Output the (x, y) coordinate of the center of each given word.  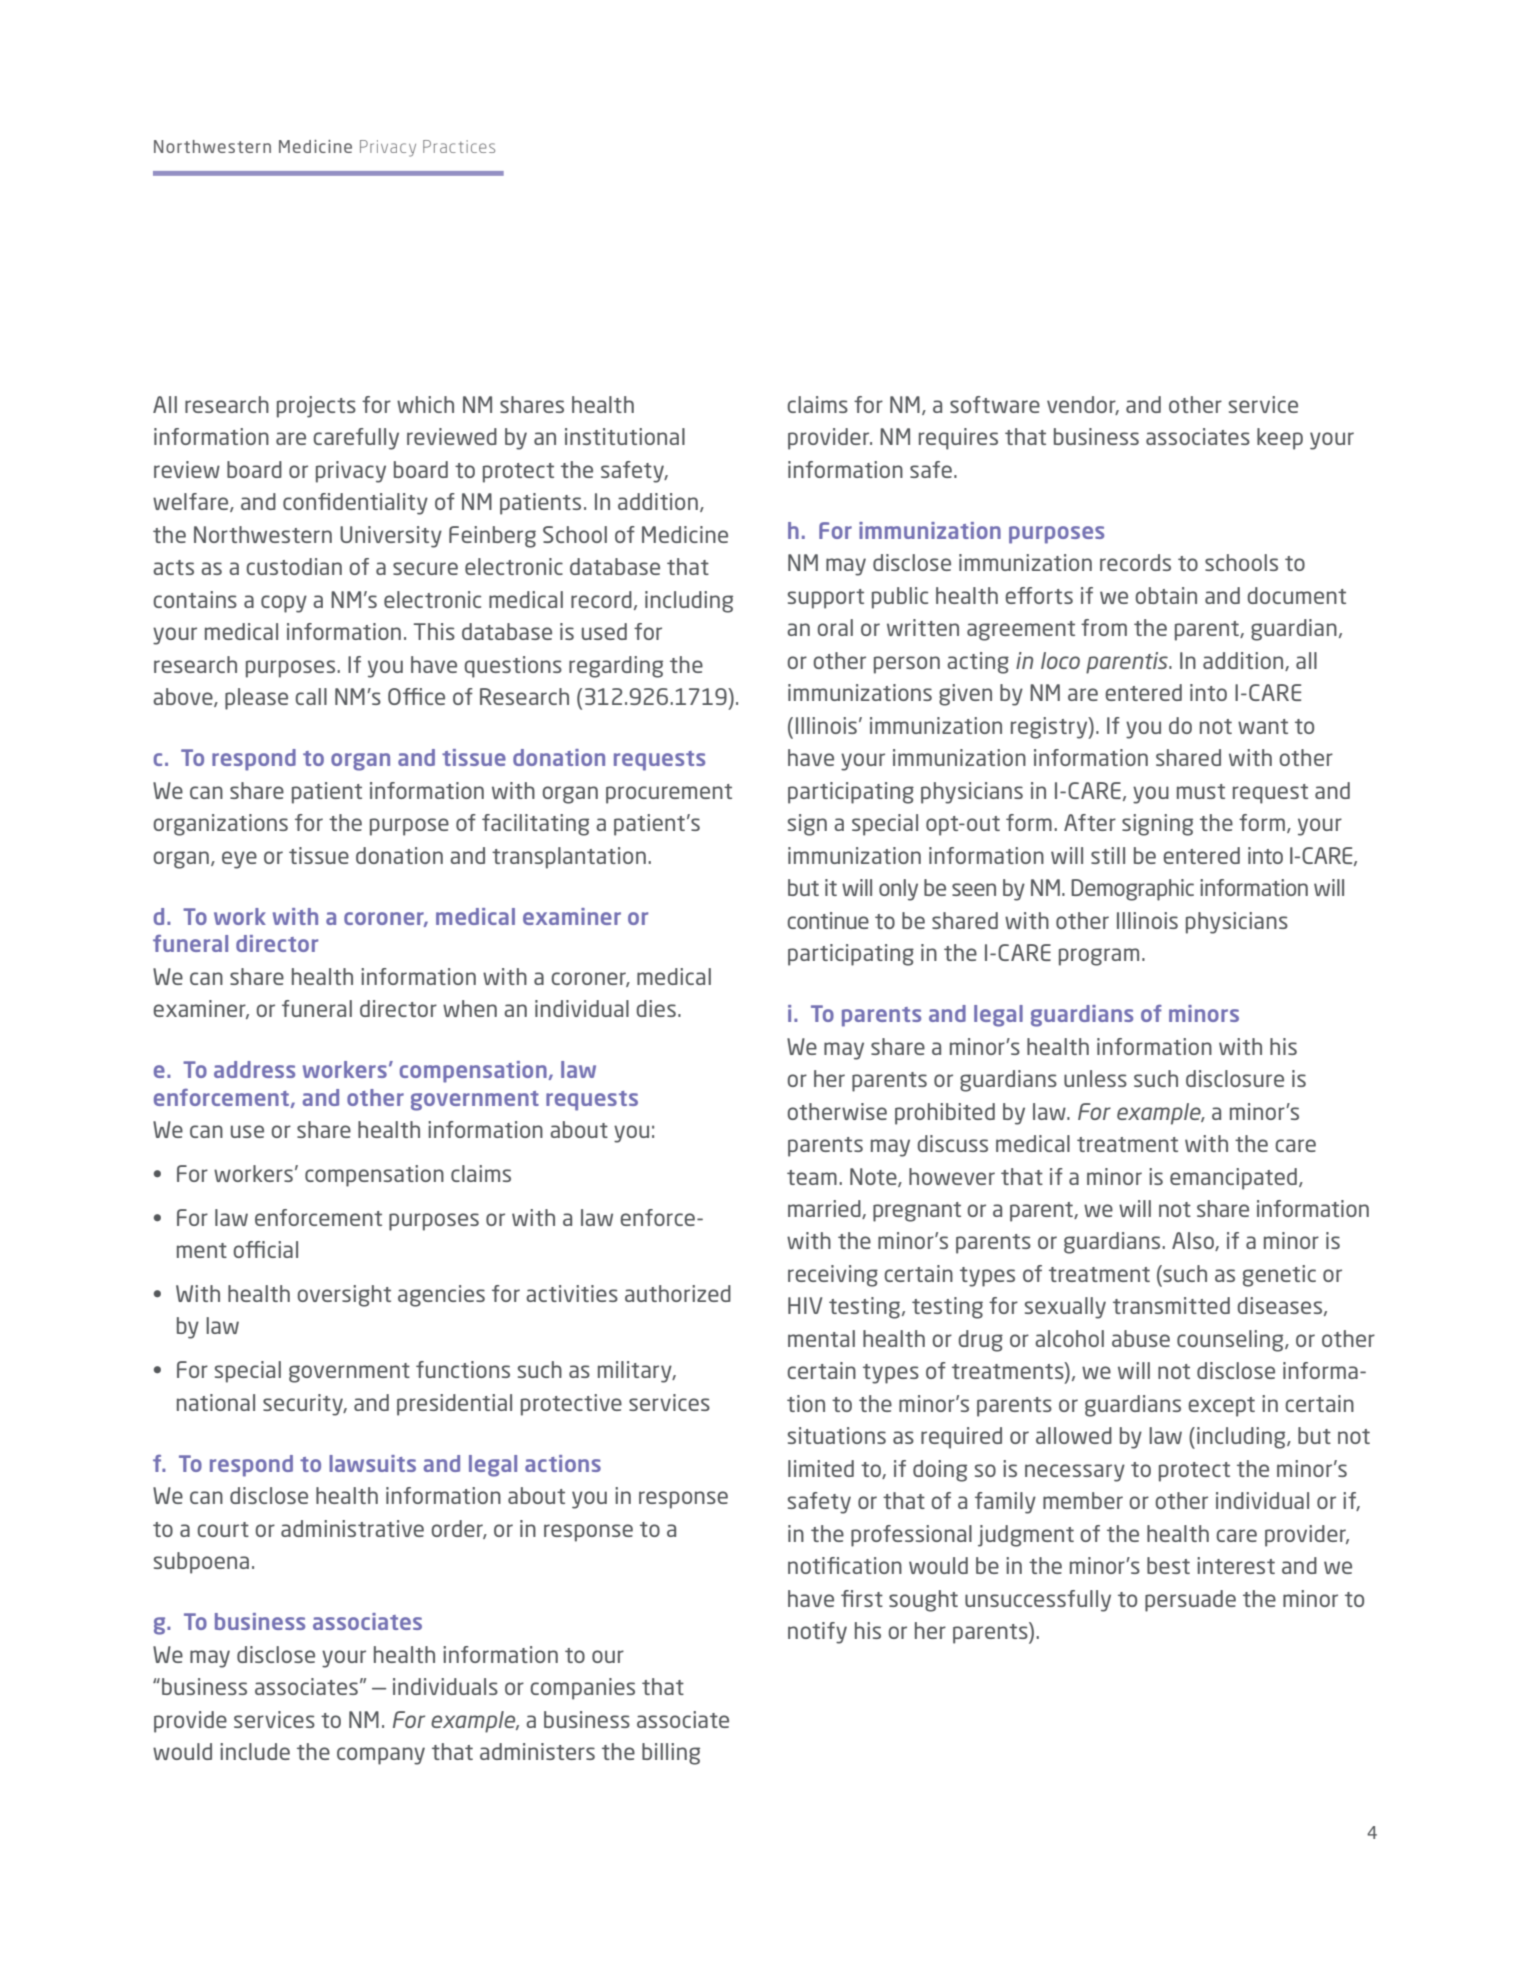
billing (671, 1754)
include (255, 1751)
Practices (459, 146)
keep (1280, 439)
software (995, 404)
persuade (1190, 1601)
